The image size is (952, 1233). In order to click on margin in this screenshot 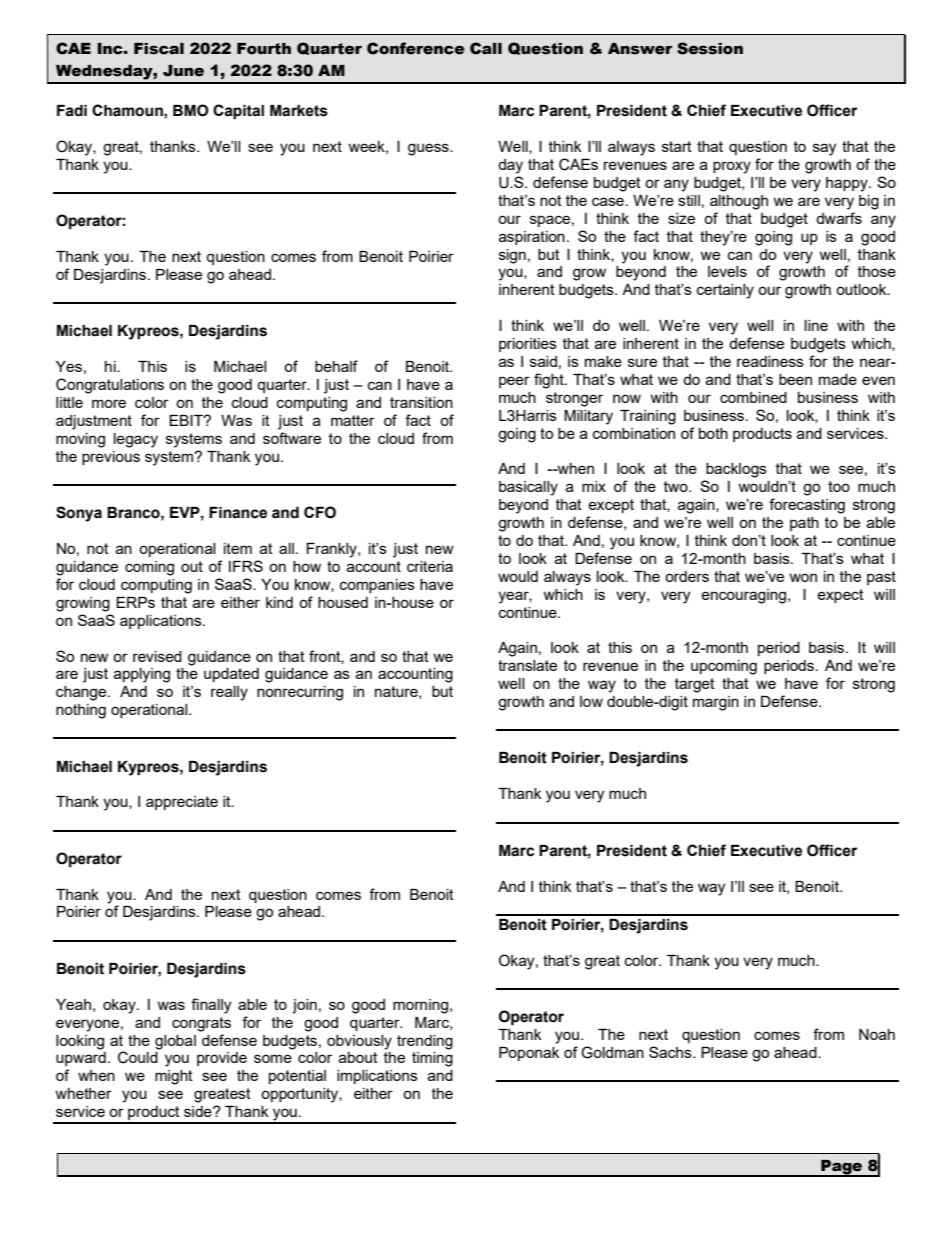, I will do `click(716, 703)`.
